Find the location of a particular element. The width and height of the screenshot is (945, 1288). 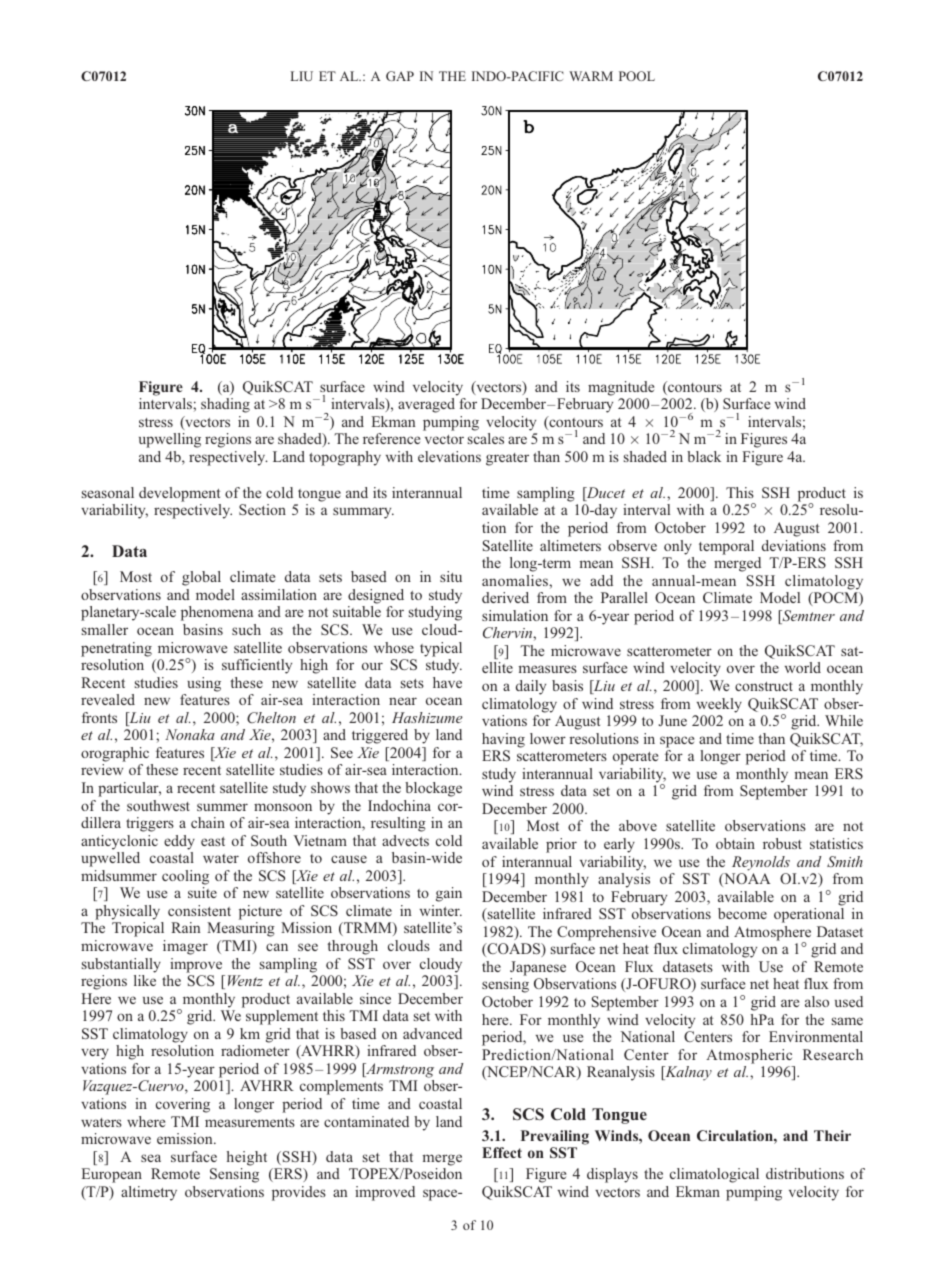

WARM is located at coordinates (591, 76).
